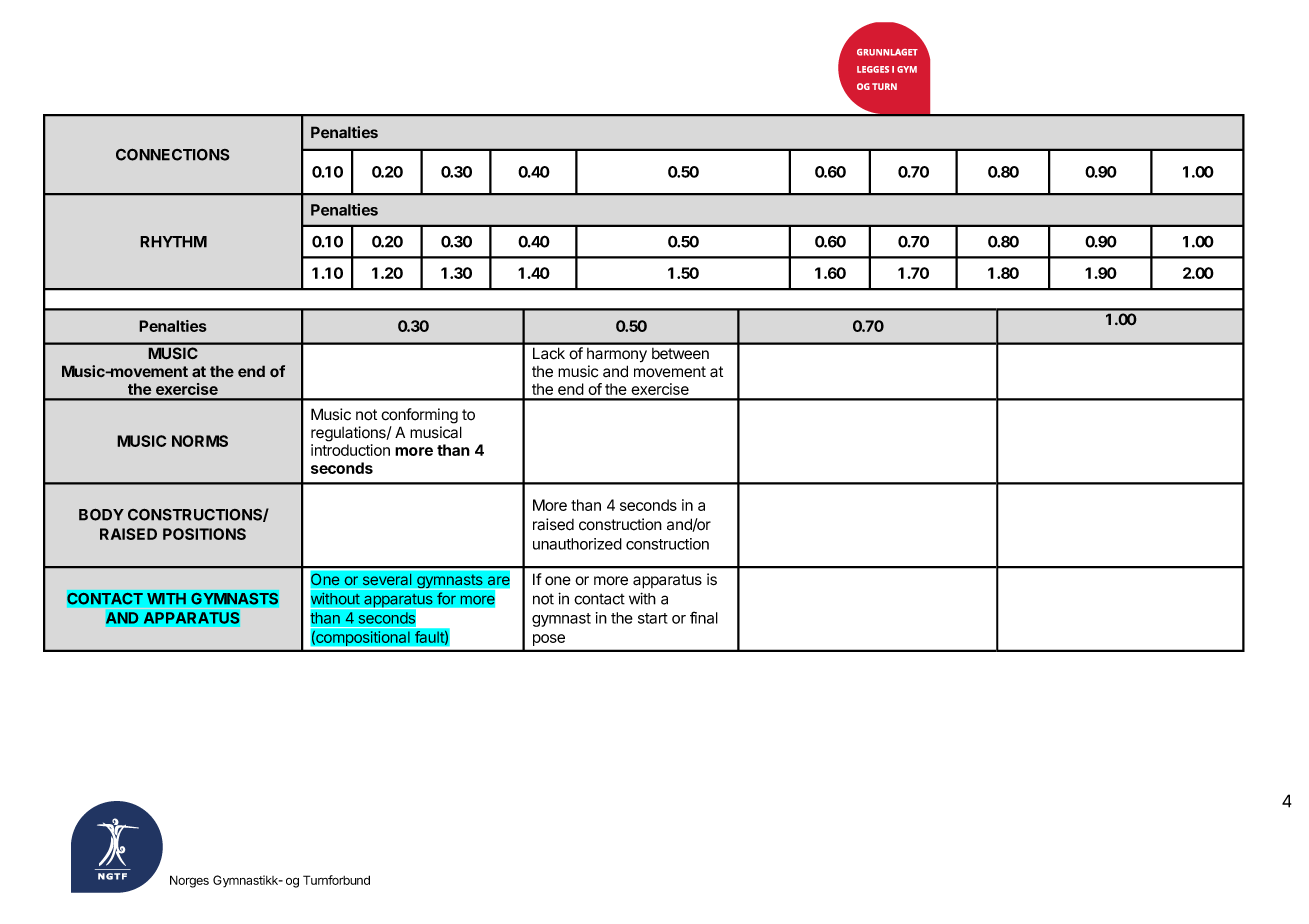 This screenshot has width=1309, height=924. I want to click on introduction, so click(350, 450).
